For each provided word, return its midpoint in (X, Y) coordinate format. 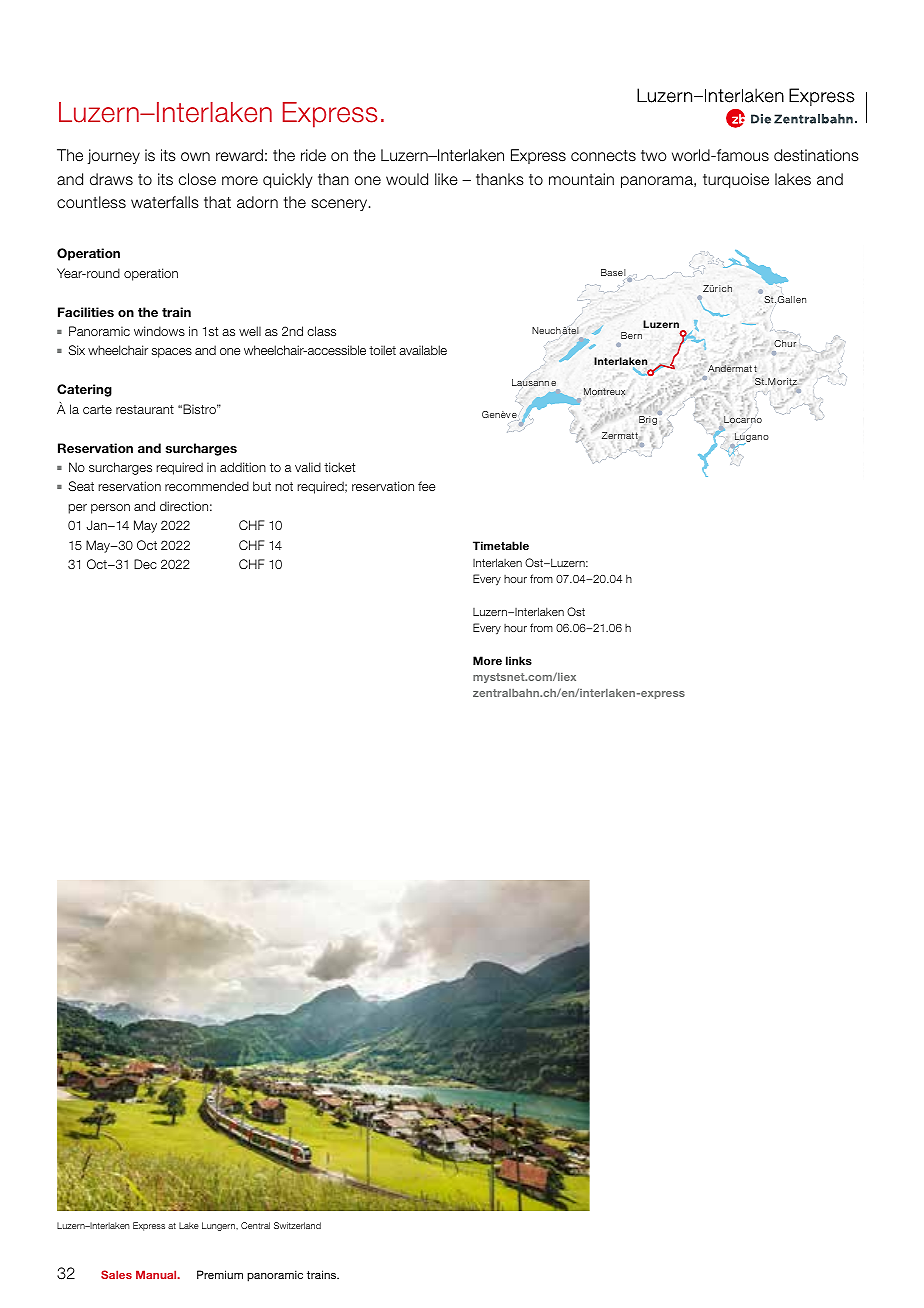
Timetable (501, 545)
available (423, 350)
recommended (207, 486)
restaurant (145, 409)
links (519, 660)
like (446, 179)
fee (426, 486)
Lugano (751, 438)
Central (255, 1225)
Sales (116, 1274)
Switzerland (297, 1225)
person (110, 509)
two (654, 155)
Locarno (743, 421)
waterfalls (165, 202)
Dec (145, 564)
